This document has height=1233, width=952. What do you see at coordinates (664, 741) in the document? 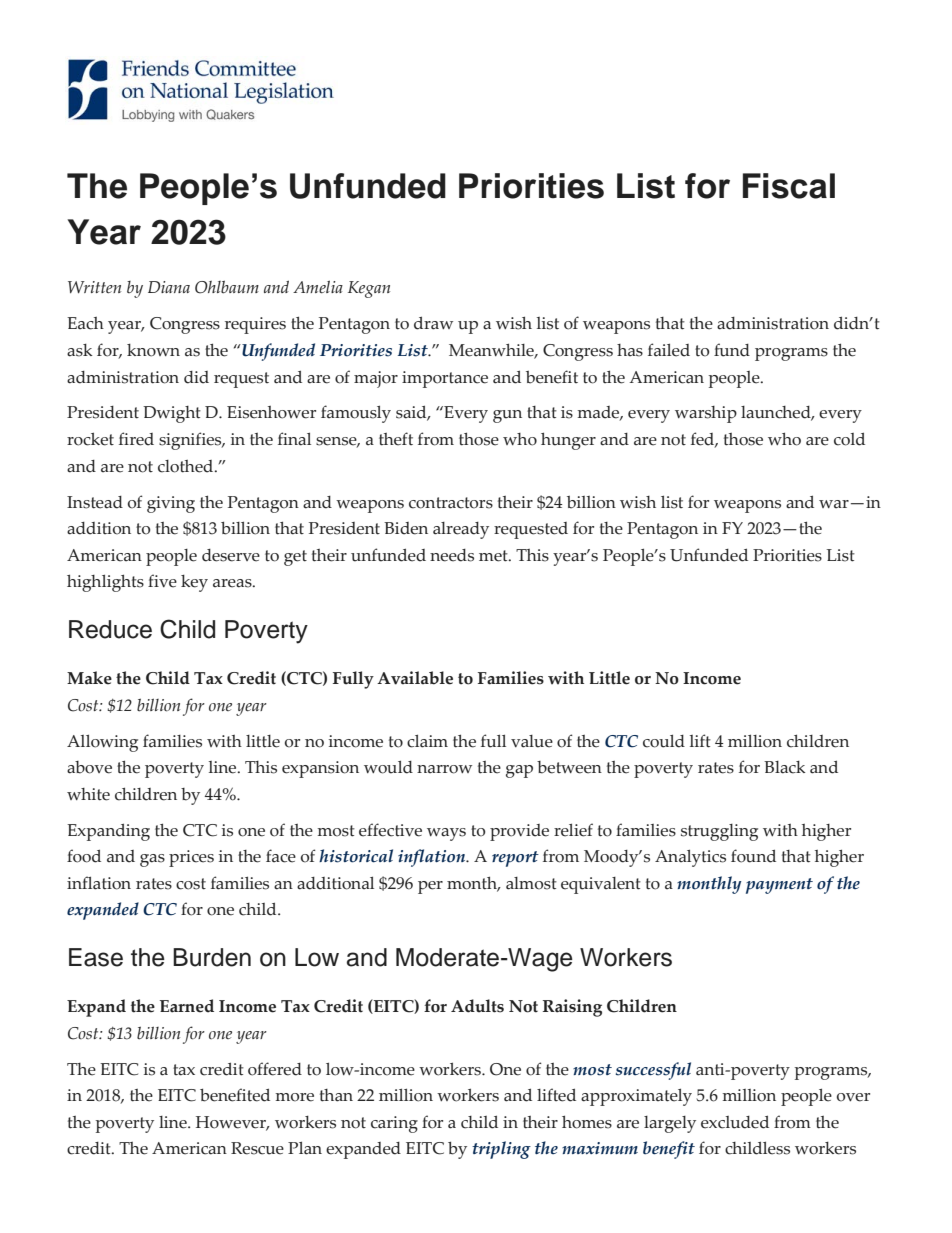
I see `could` at bounding box center [664, 741].
